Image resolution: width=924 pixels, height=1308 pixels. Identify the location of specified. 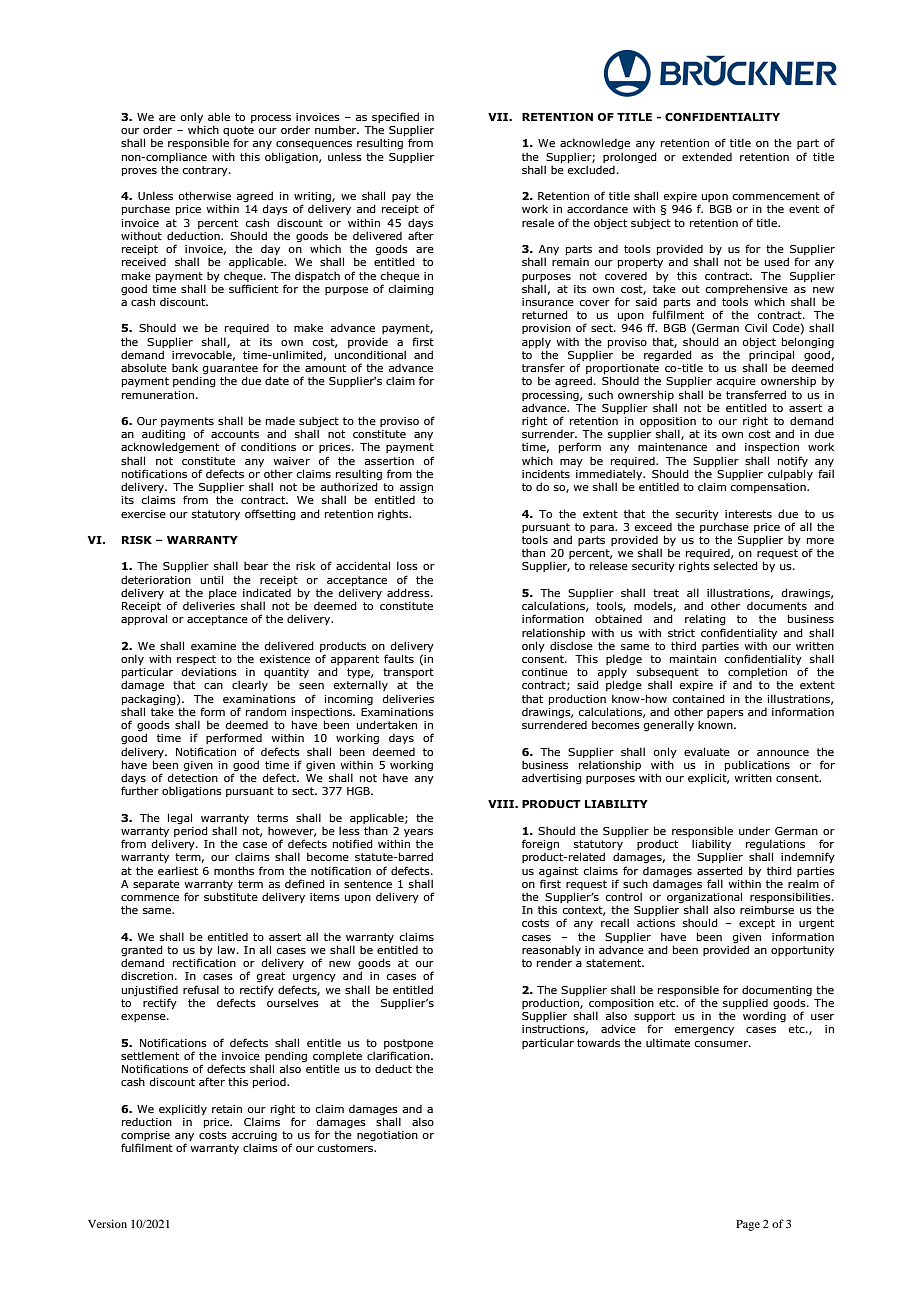
(395, 117).
